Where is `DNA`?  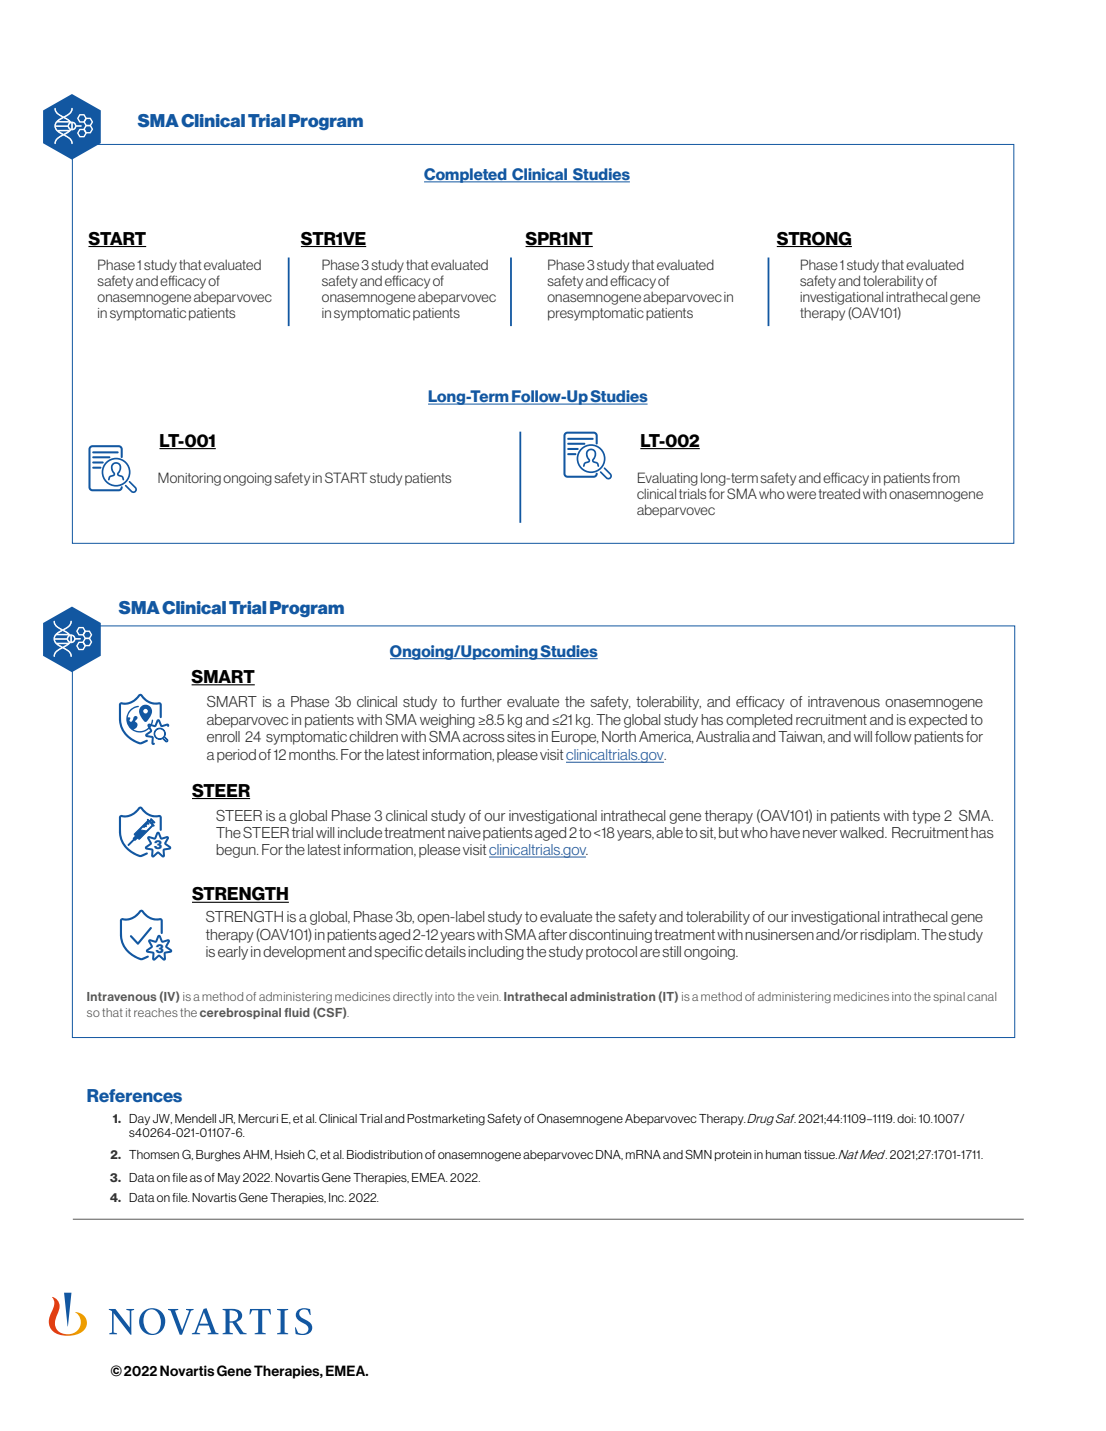 DNA is located at coordinates (609, 1155).
